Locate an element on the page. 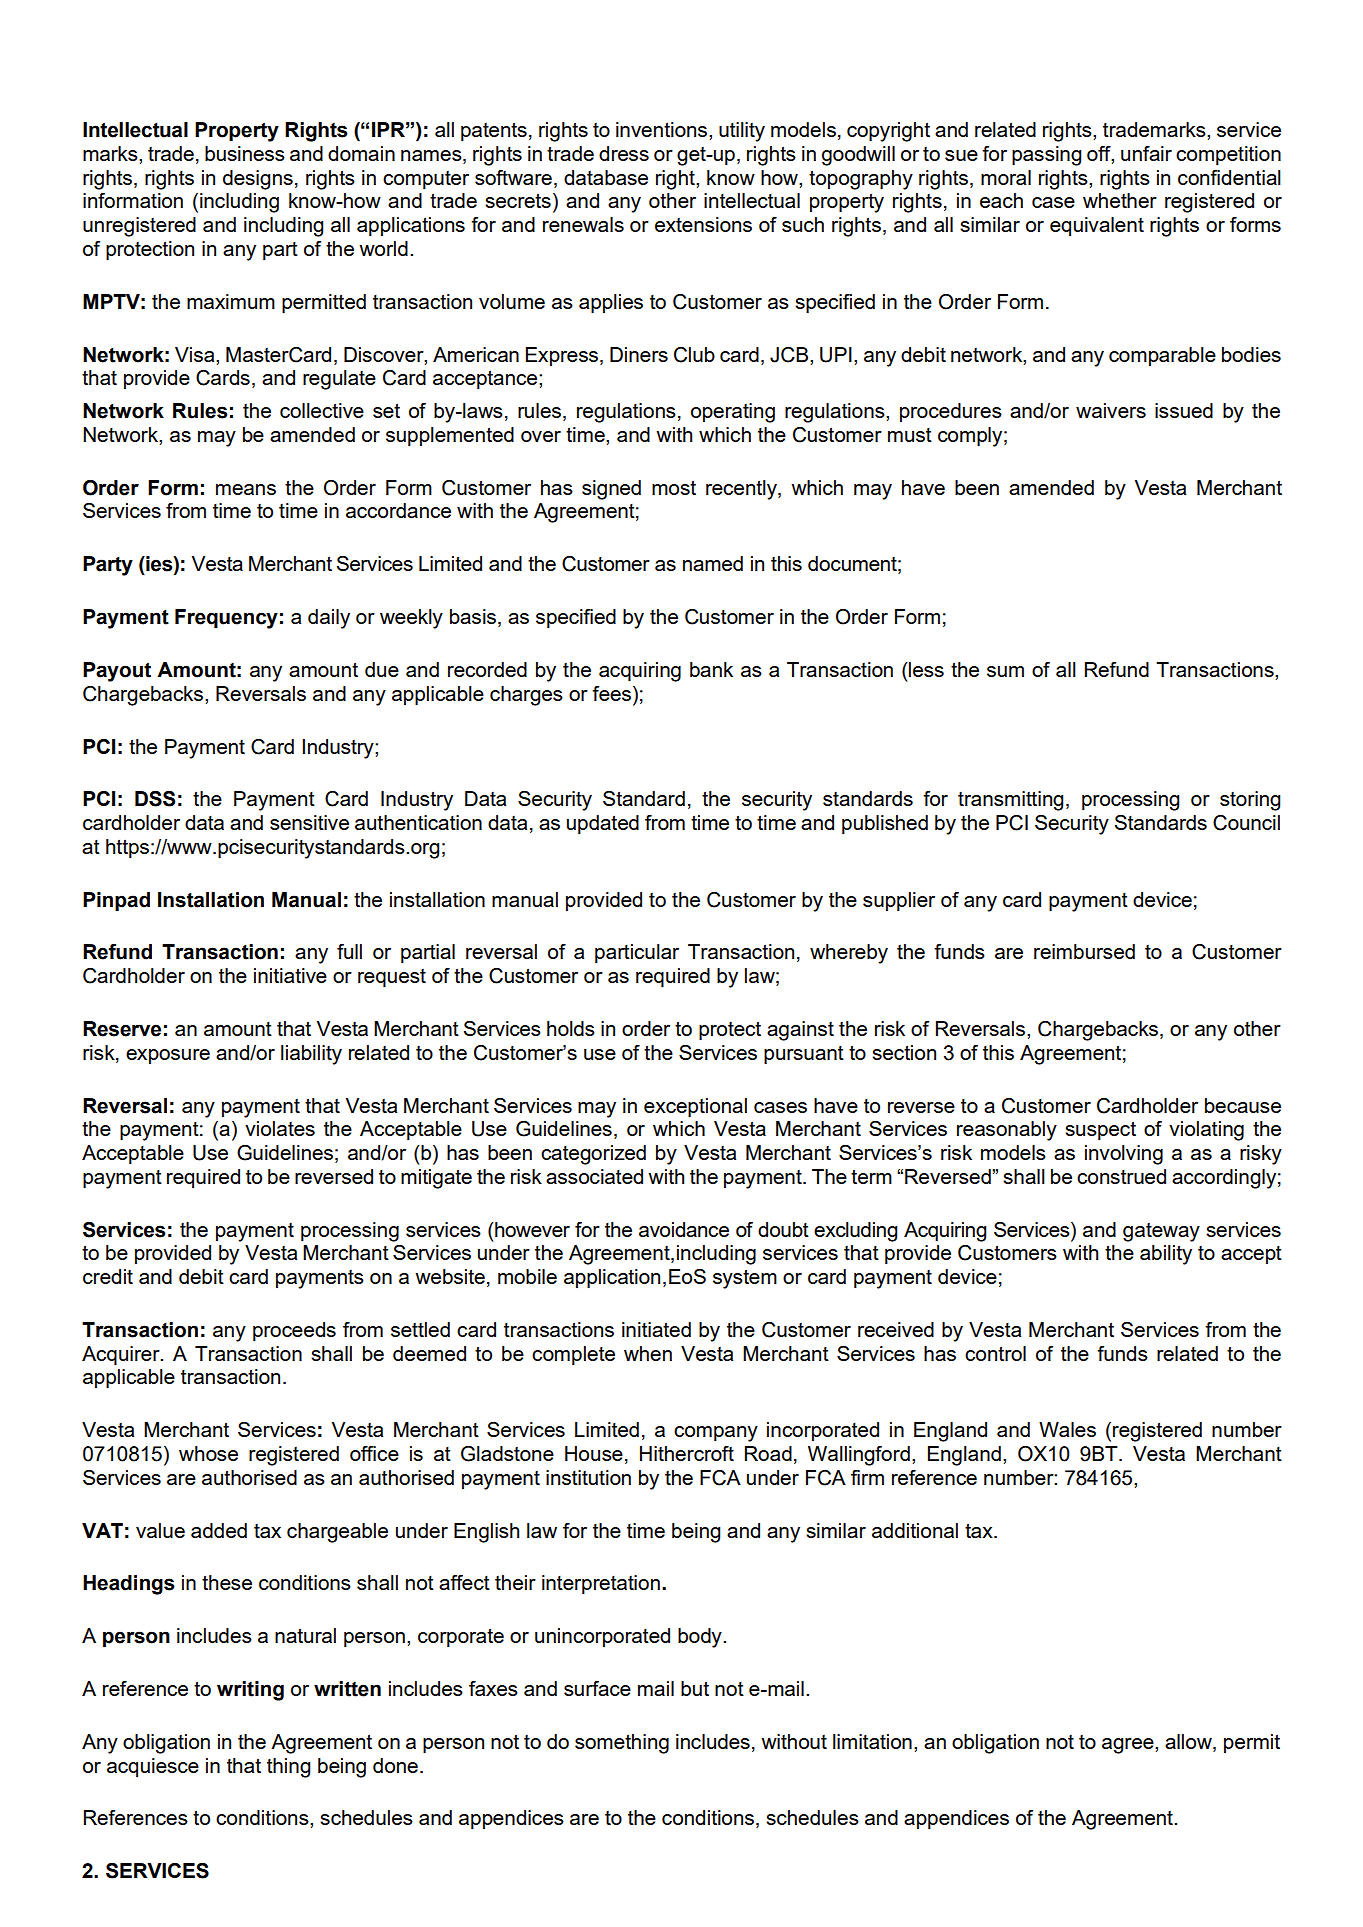 This page has width=1363, height=1927. dress is located at coordinates (624, 153).
